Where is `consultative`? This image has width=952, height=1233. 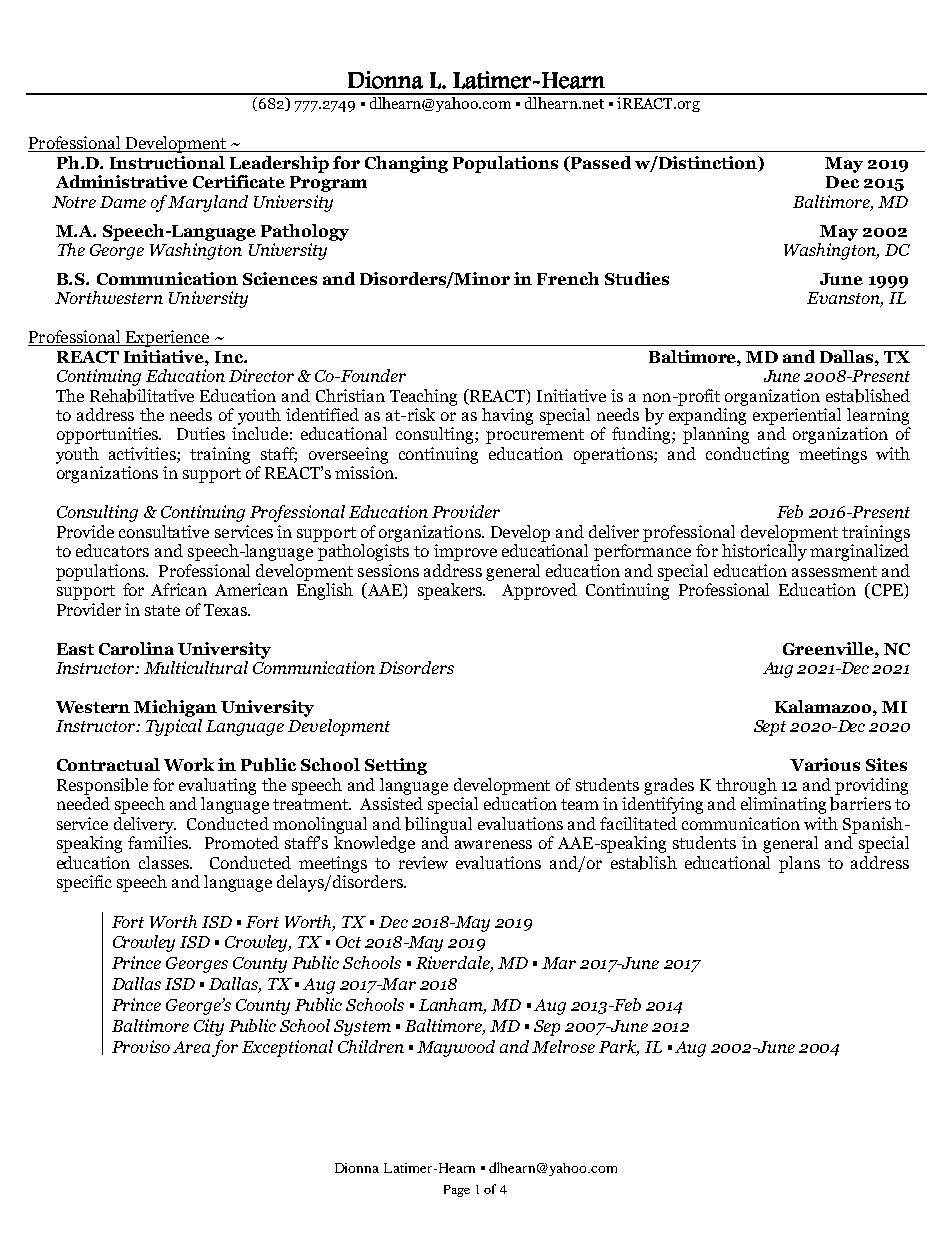
consultative is located at coordinates (164, 531).
